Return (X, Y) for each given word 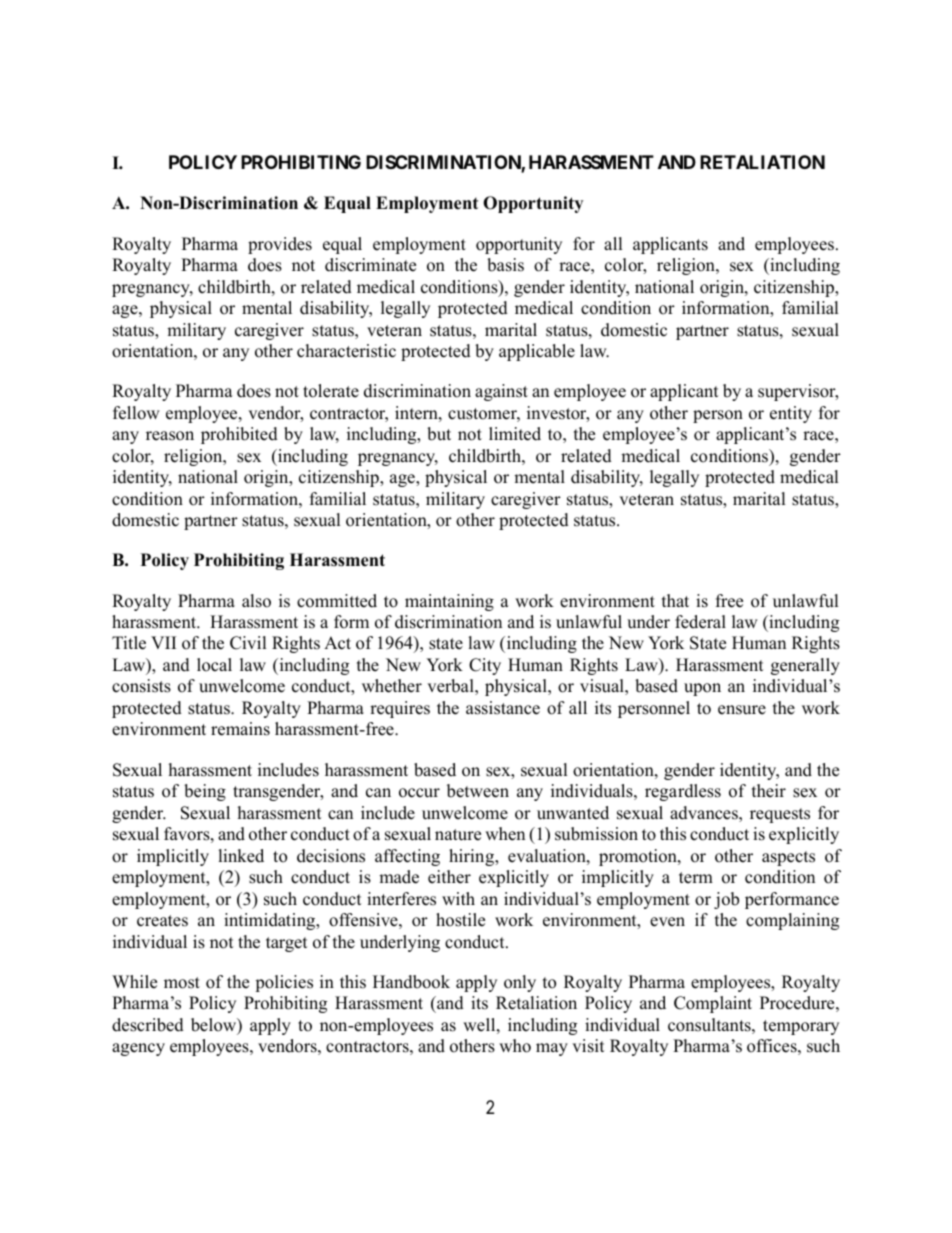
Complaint (713, 1004)
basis (505, 265)
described (148, 1025)
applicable (537, 352)
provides (280, 245)
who (515, 1046)
